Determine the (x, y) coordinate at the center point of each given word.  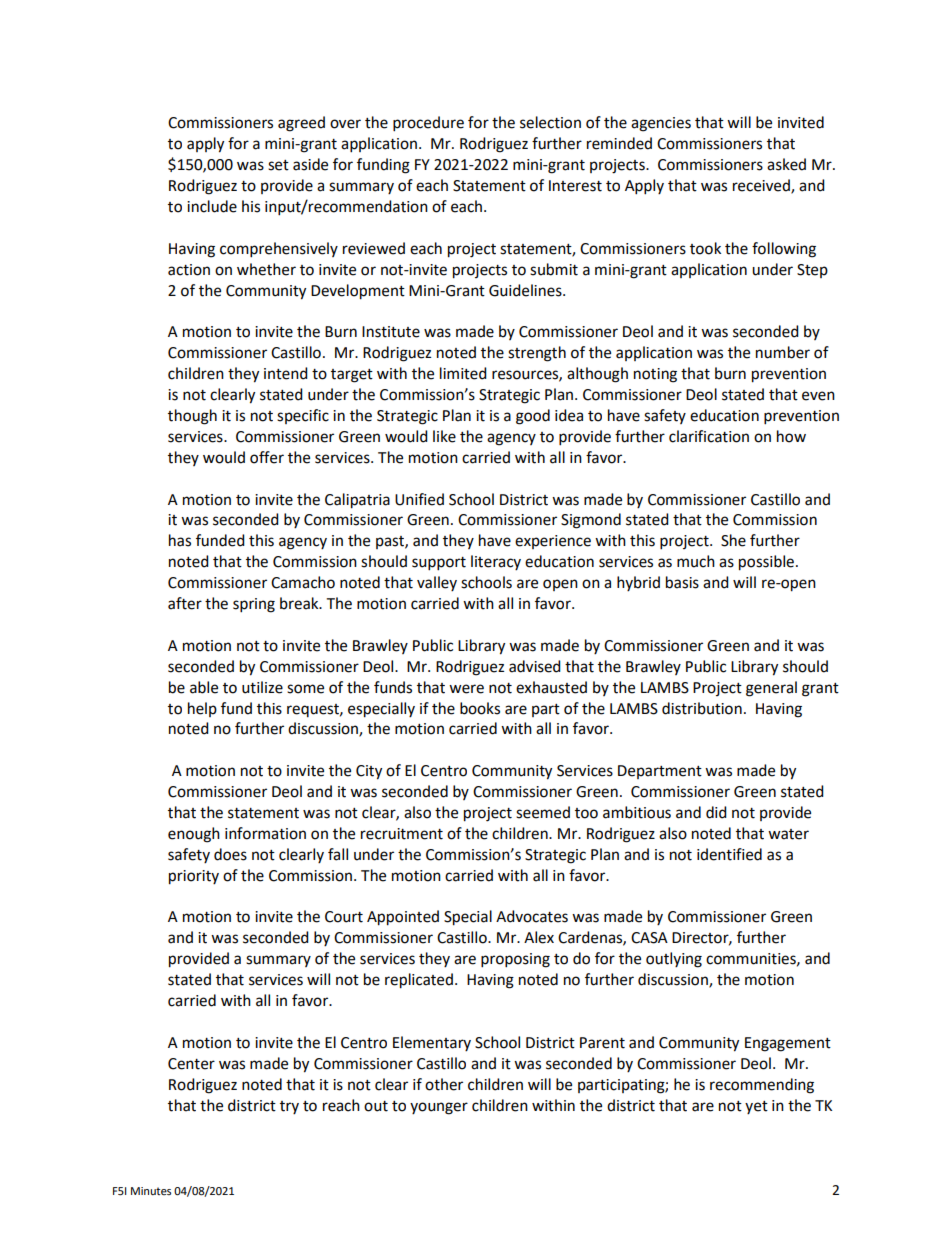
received (762, 186)
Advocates (532, 916)
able (204, 687)
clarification (709, 436)
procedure (428, 124)
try (289, 1107)
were (466, 689)
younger (439, 1108)
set (278, 165)
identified (729, 854)
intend (286, 373)
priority (194, 877)
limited (463, 373)
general (771, 689)
